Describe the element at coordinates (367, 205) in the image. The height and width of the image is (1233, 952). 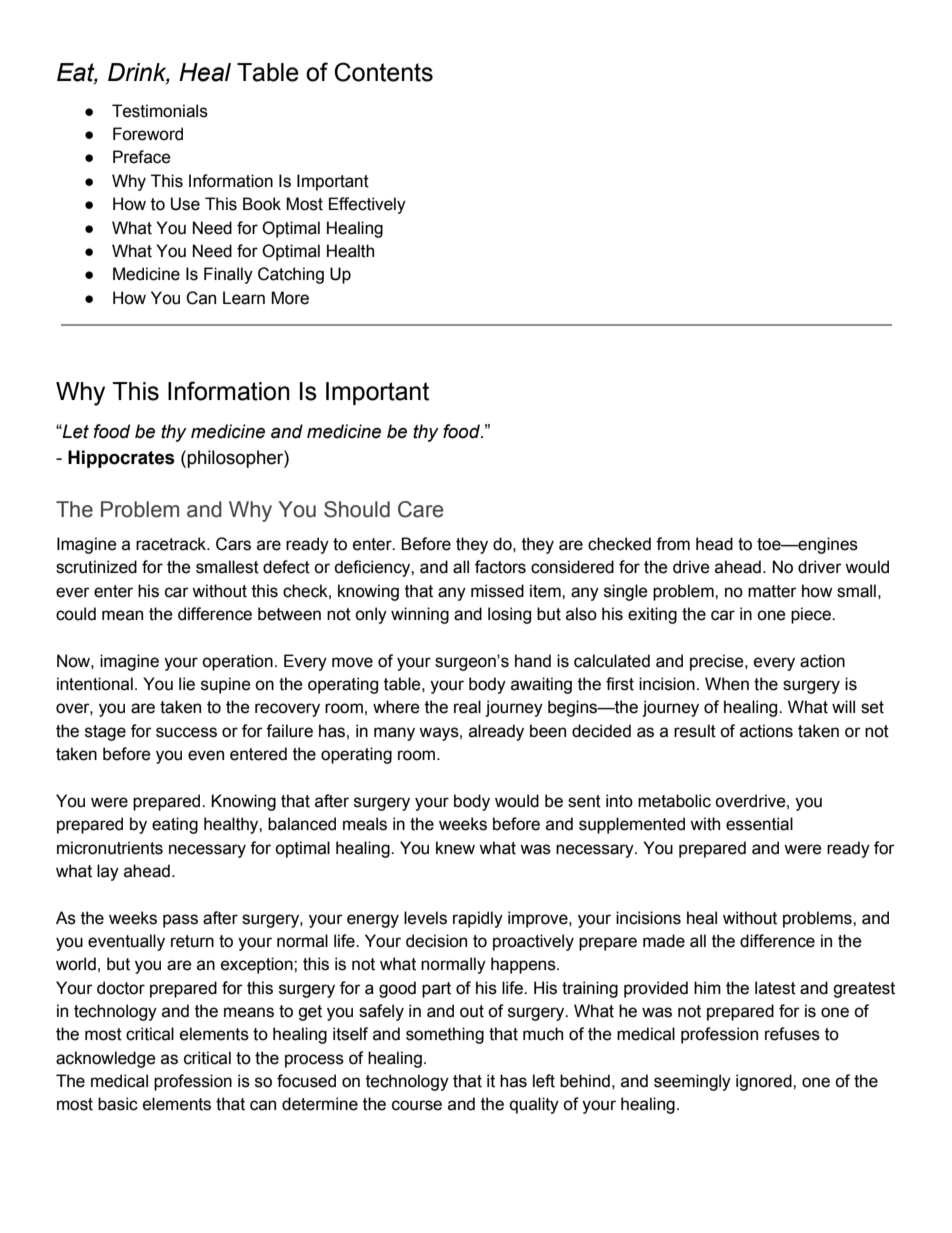
I see `Effectively` at that location.
